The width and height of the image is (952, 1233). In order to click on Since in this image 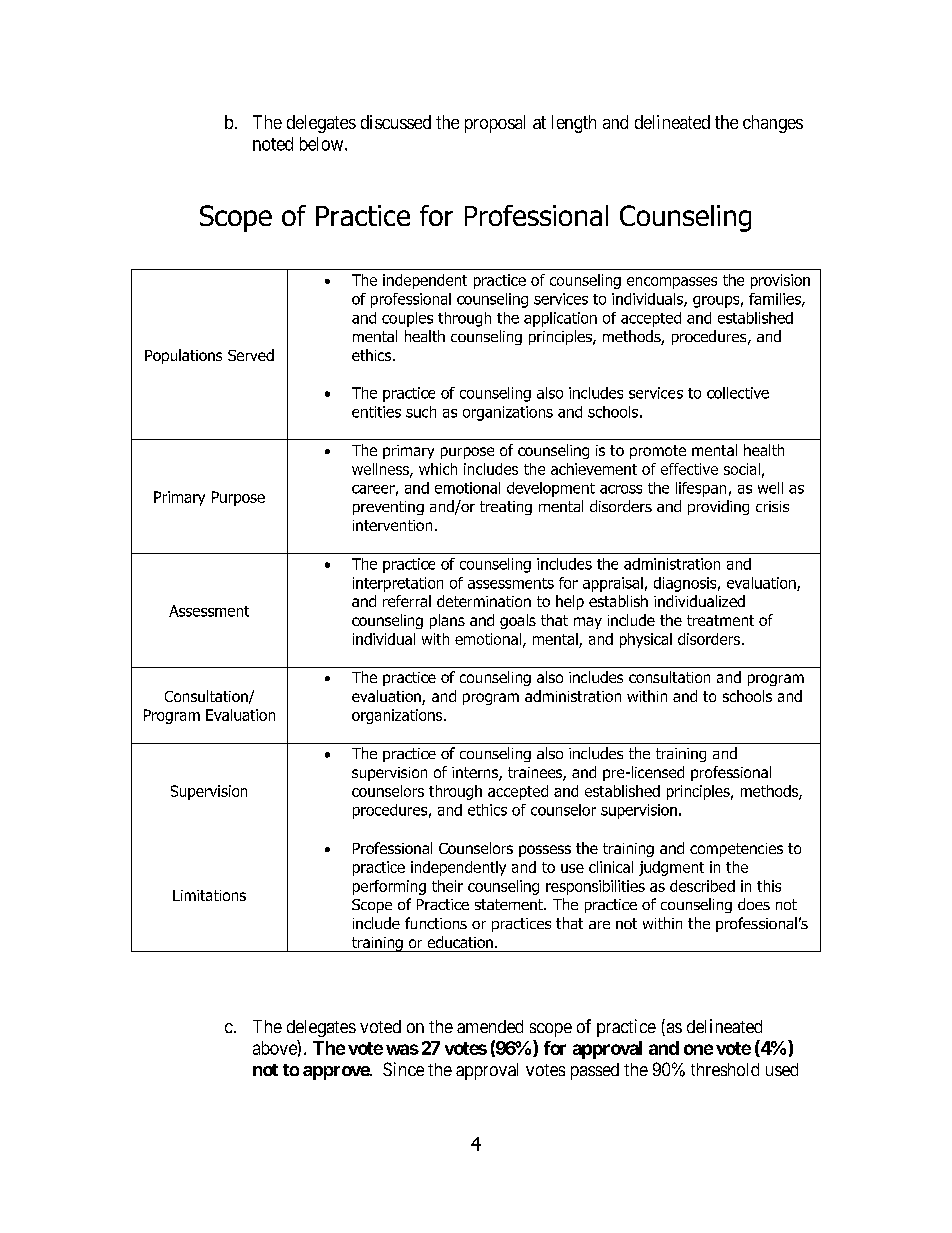, I will do `click(403, 1069)`.
